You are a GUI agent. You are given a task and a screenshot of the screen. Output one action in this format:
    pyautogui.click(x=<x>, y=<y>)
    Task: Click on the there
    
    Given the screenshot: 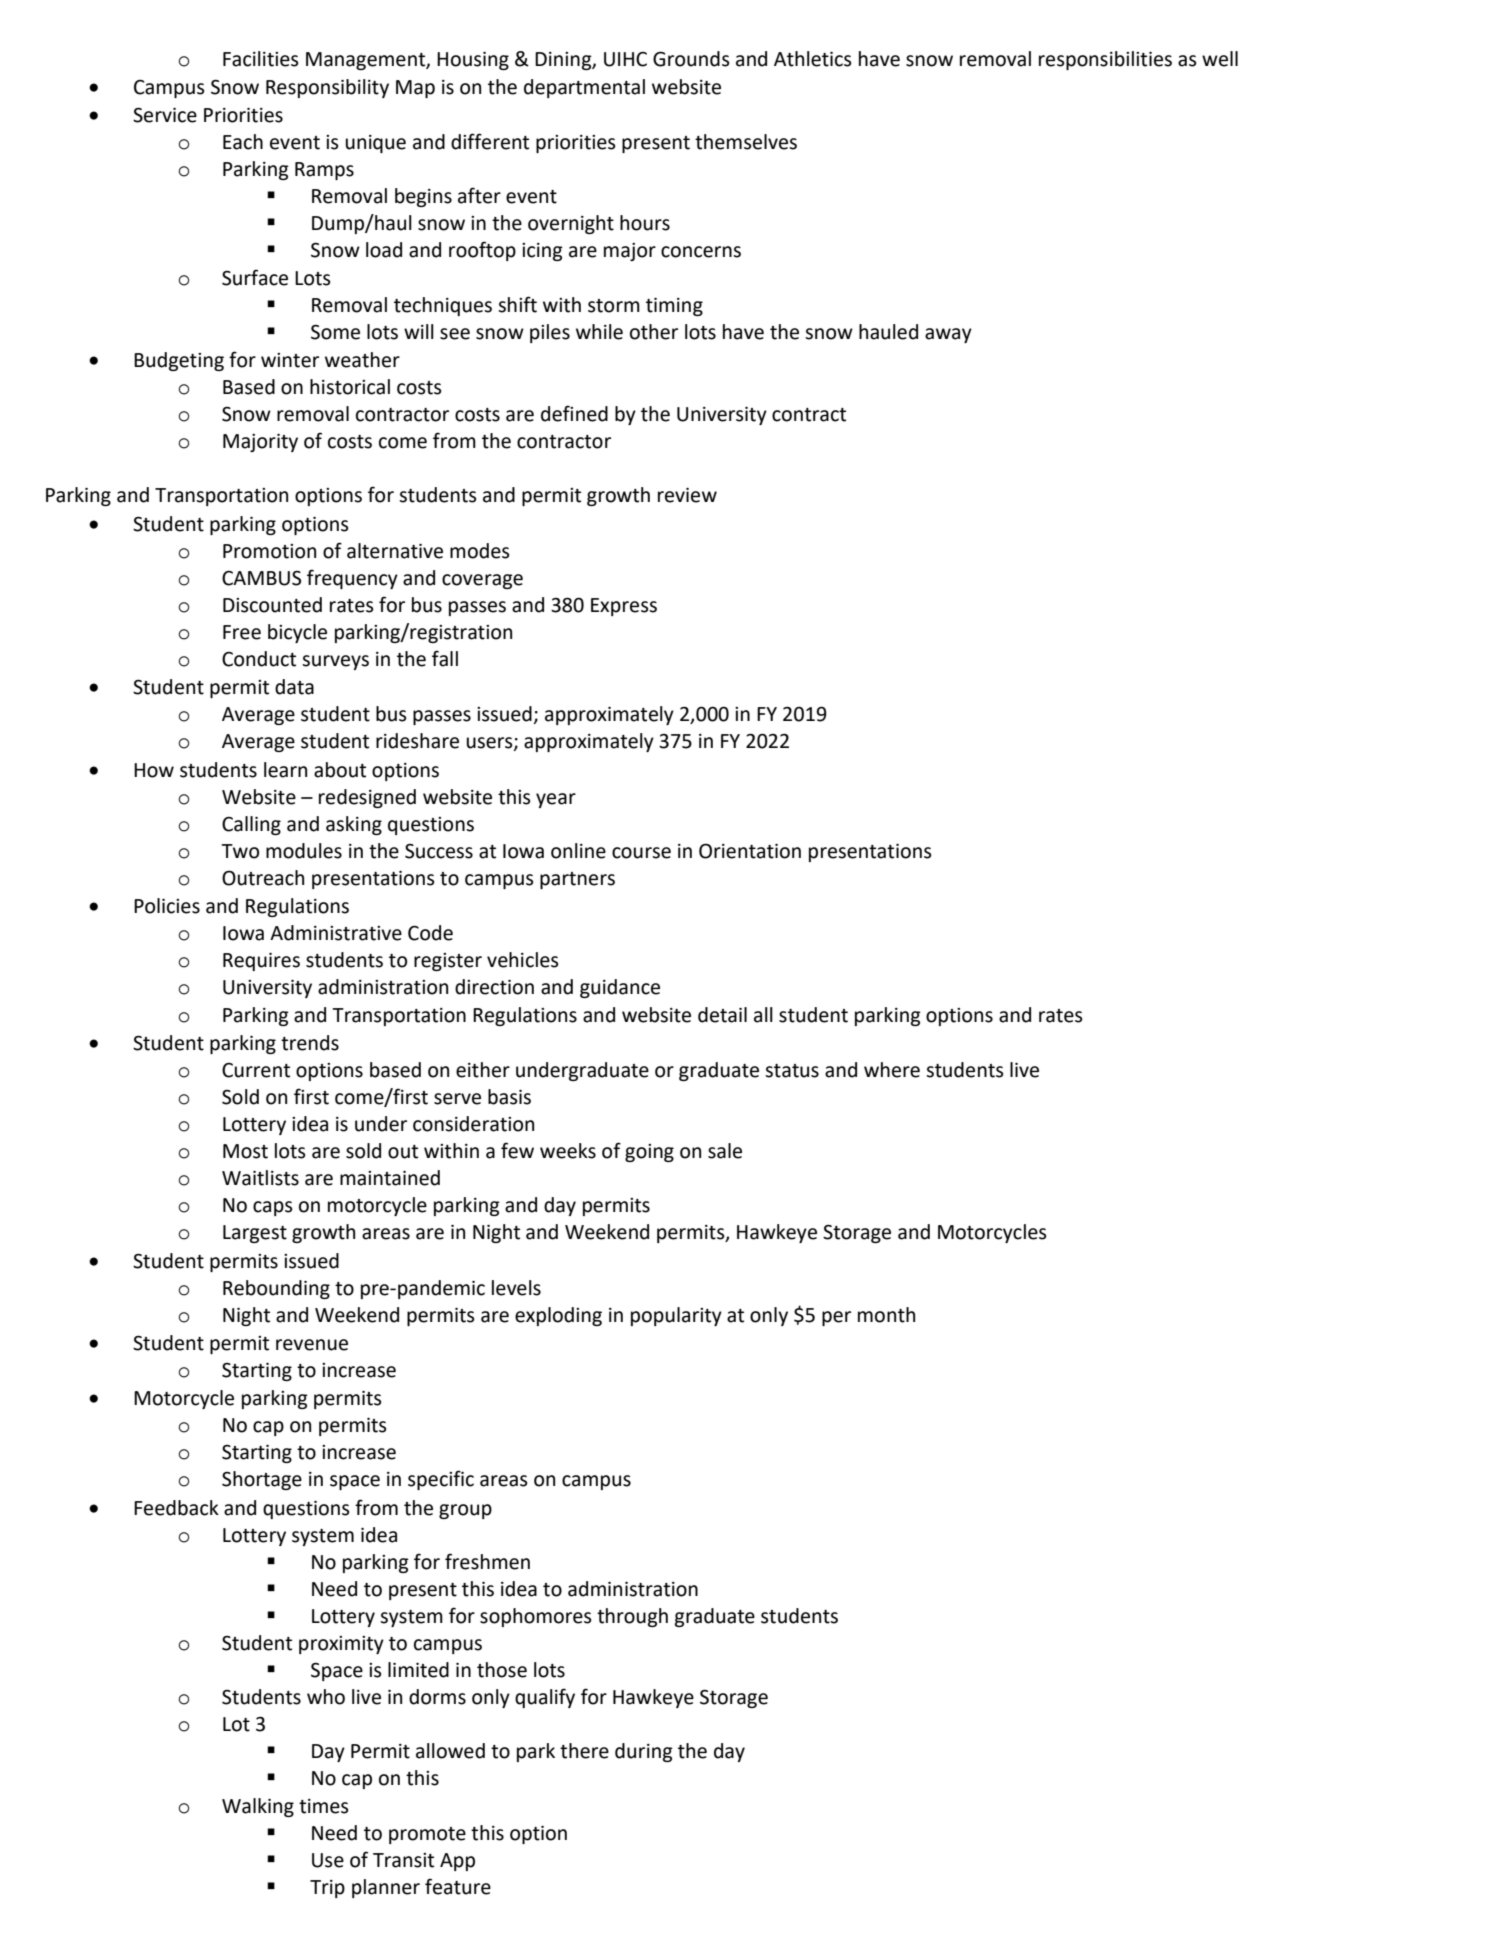 What is the action you would take?
    pyautogui.click(x=584, y=1751)
